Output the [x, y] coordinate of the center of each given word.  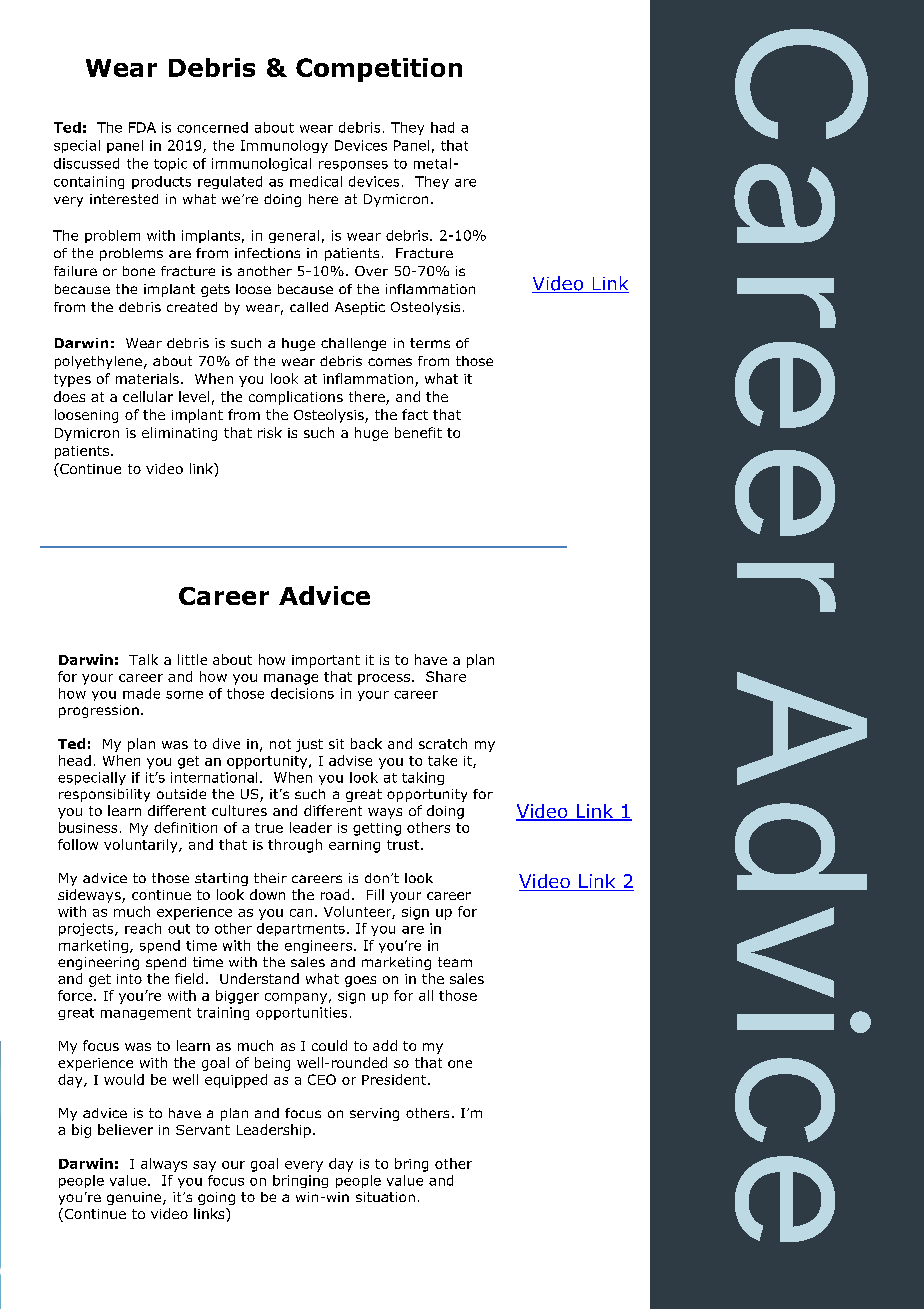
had [442, 127]
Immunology [284, 146]
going [216, 1198]
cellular [148, 396]
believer [125, 1129]
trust [404, 845]
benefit [418, 432]
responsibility [104, 795]
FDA [142, 127]
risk [270, 432]
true [269, 828]
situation [385, 1197]
